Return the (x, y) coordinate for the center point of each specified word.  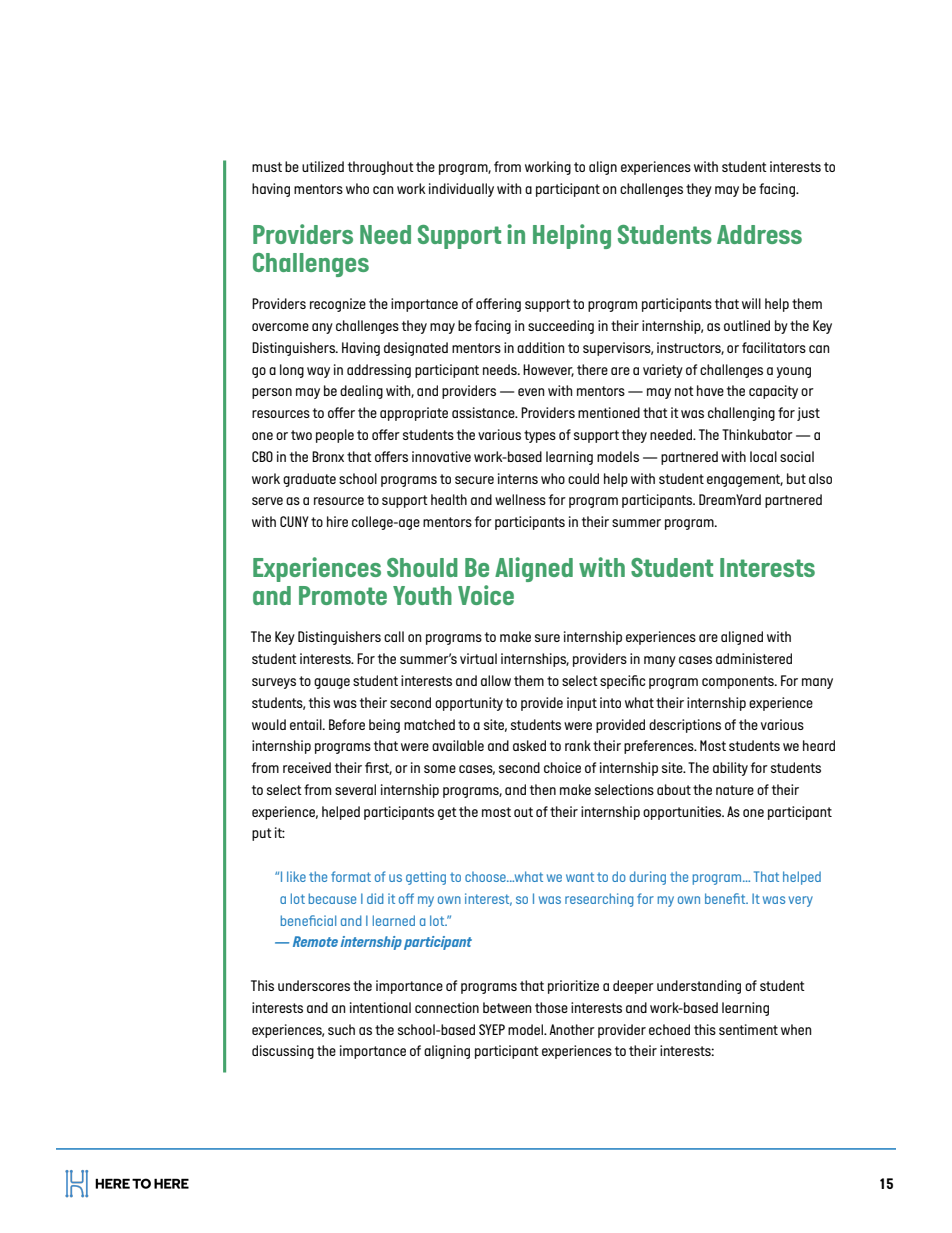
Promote (343, 595)
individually (461, 190)
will (751, 303)
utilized (323, 166)
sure (547, 638)
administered (754, 658)
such (341, 1029)
